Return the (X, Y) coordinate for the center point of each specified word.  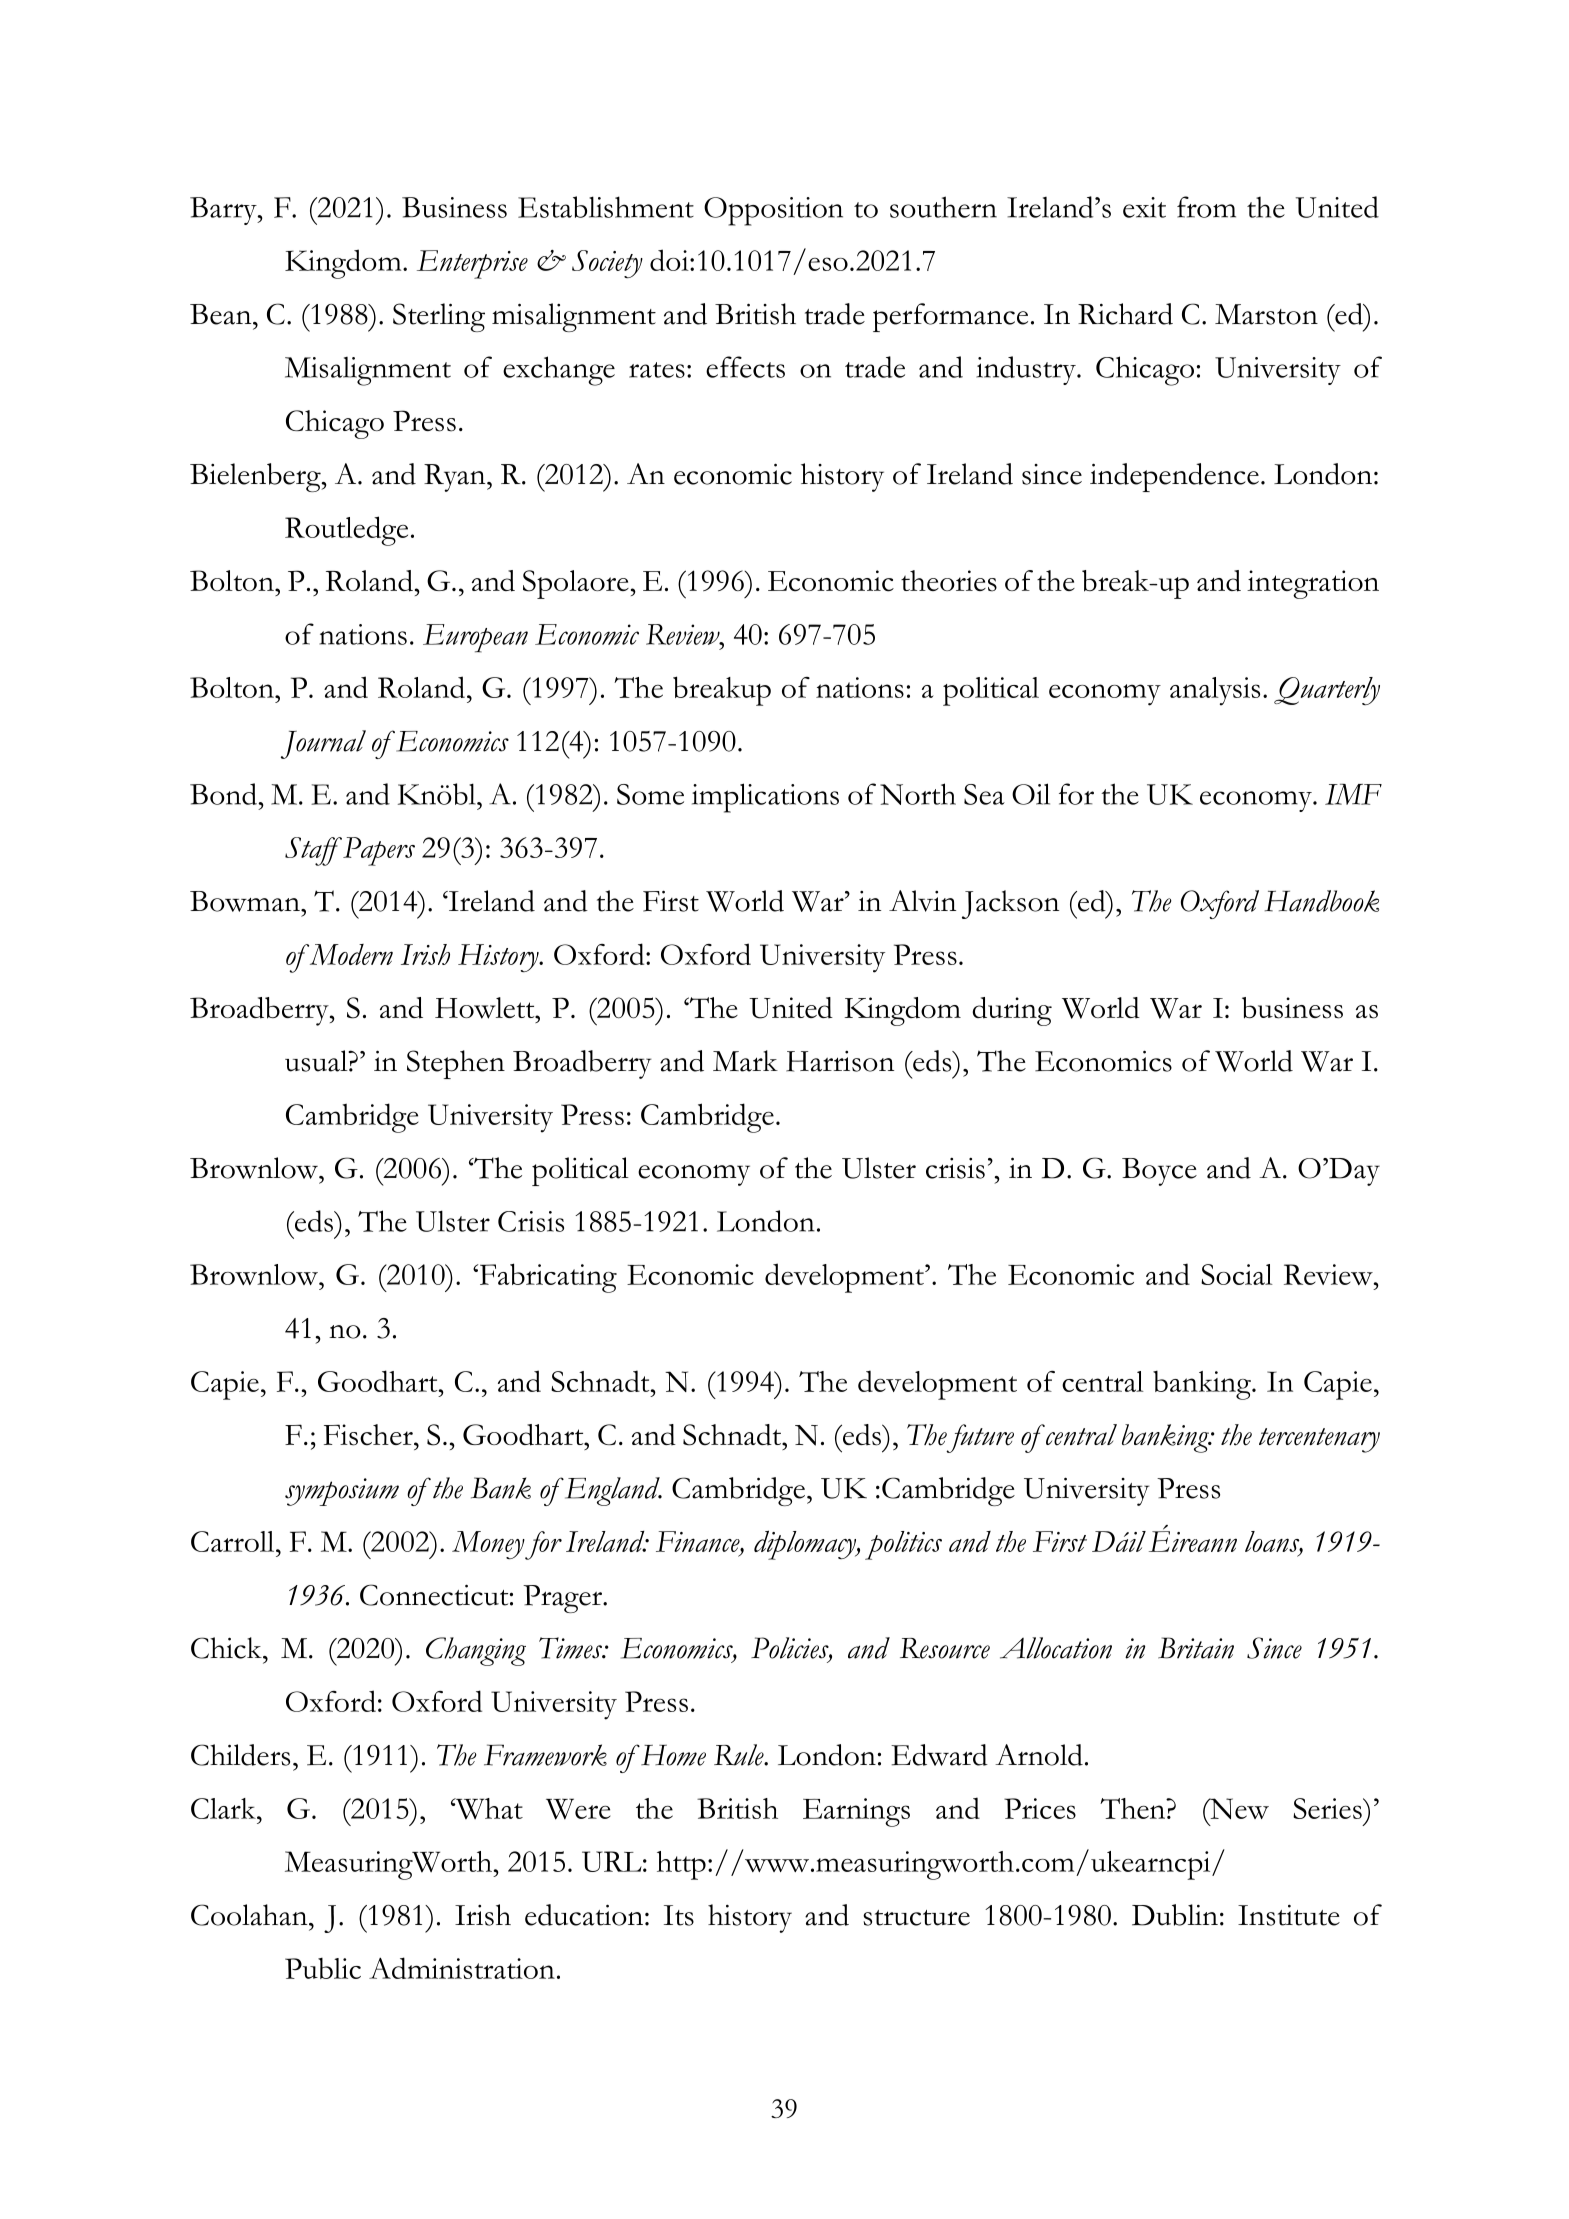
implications (765, 798)
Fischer (369, 1435)
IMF (1353, 794)
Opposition (773, 211)
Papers (379, 851)
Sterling (439, 317)
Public (323, 1968)
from (1206, 207)
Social (1237, 1274)
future (980, 1438)
